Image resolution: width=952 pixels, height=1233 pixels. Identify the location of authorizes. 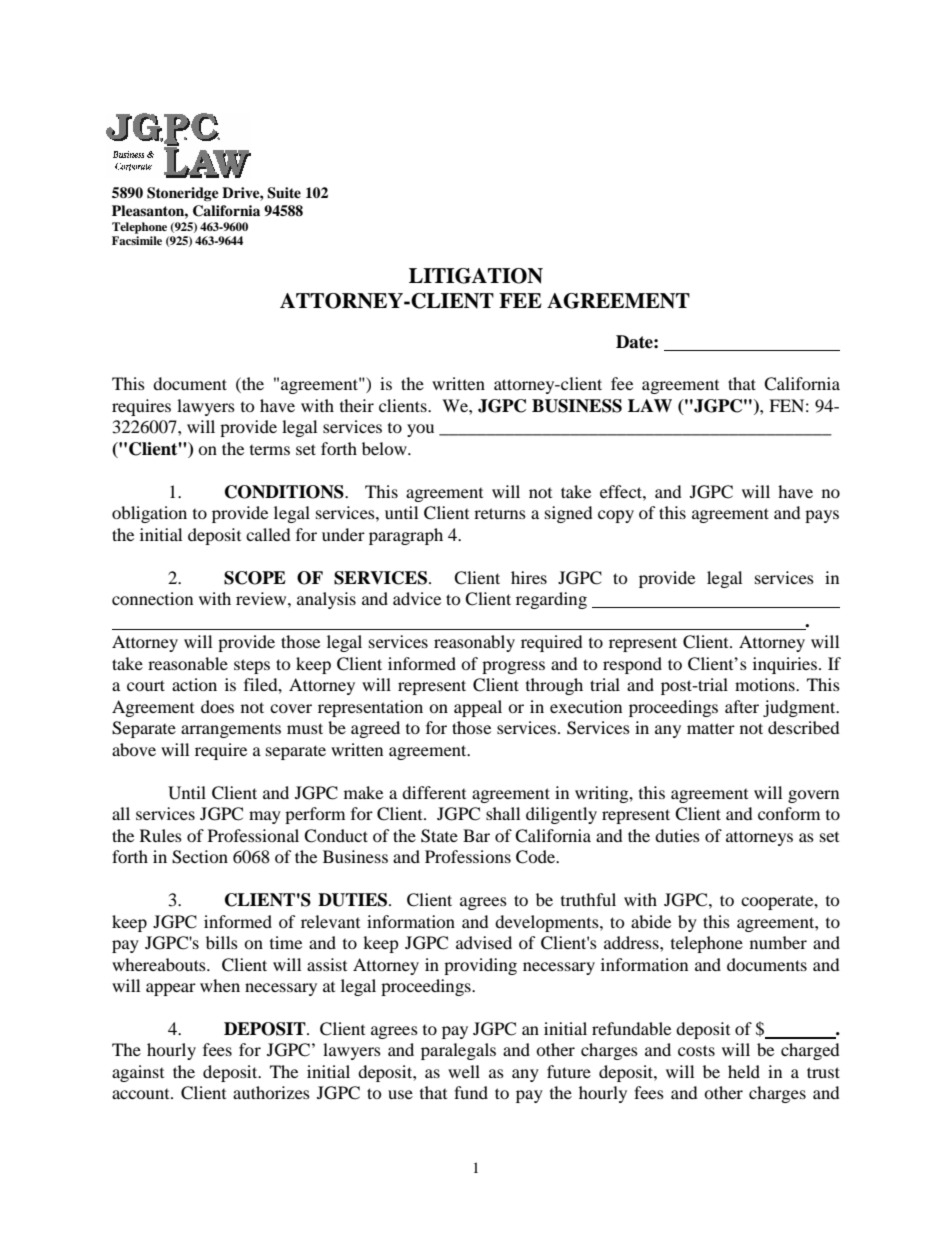
(271, 1092).
